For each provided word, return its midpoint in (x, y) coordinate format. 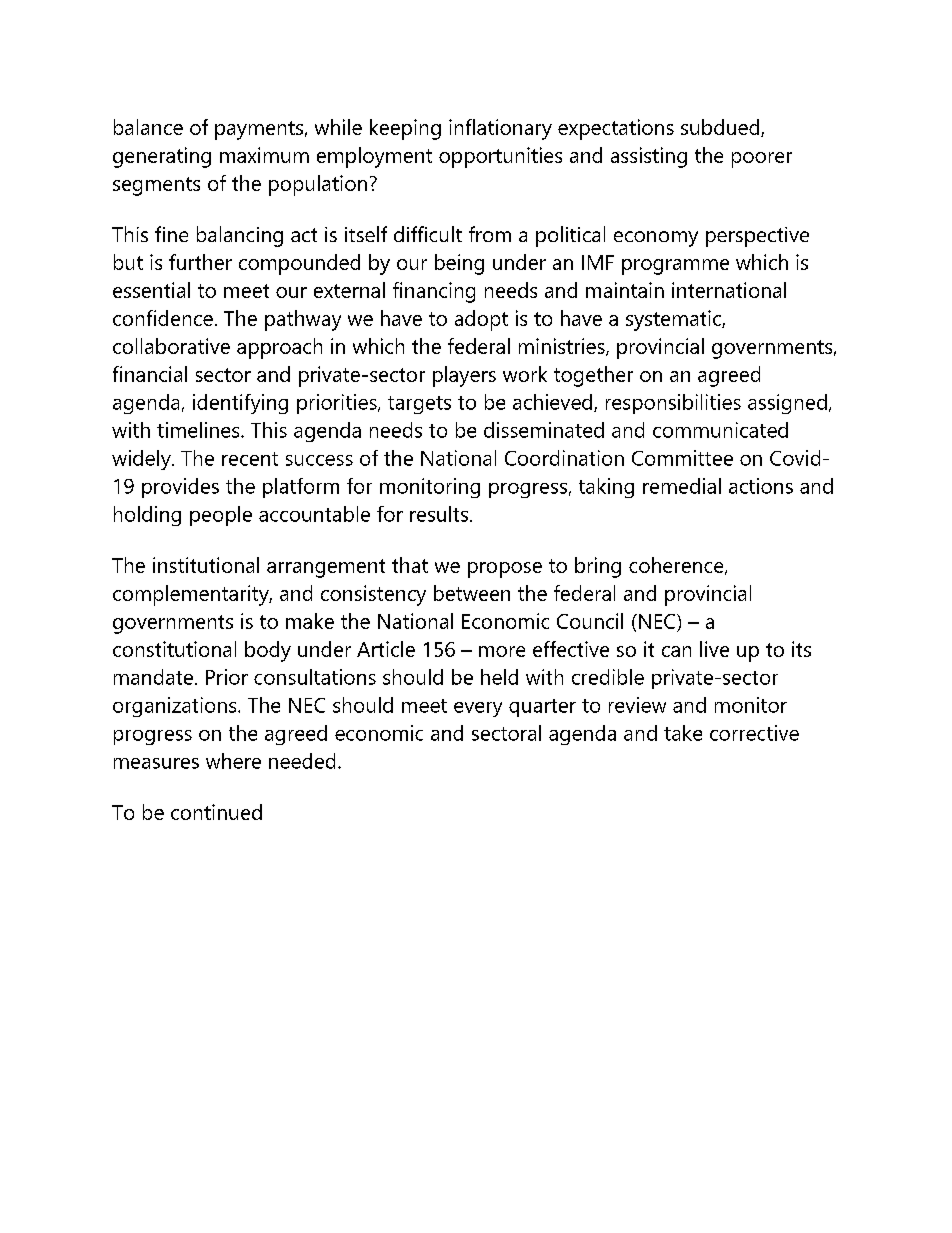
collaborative (171, 346)
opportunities (500, 157)
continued (216, 812)
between (472, 593)
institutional (206, 565)
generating (162, 157)
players (464, 376)
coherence (677, 566)
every (478, 709)
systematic (674, 320)
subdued (721, 128)
